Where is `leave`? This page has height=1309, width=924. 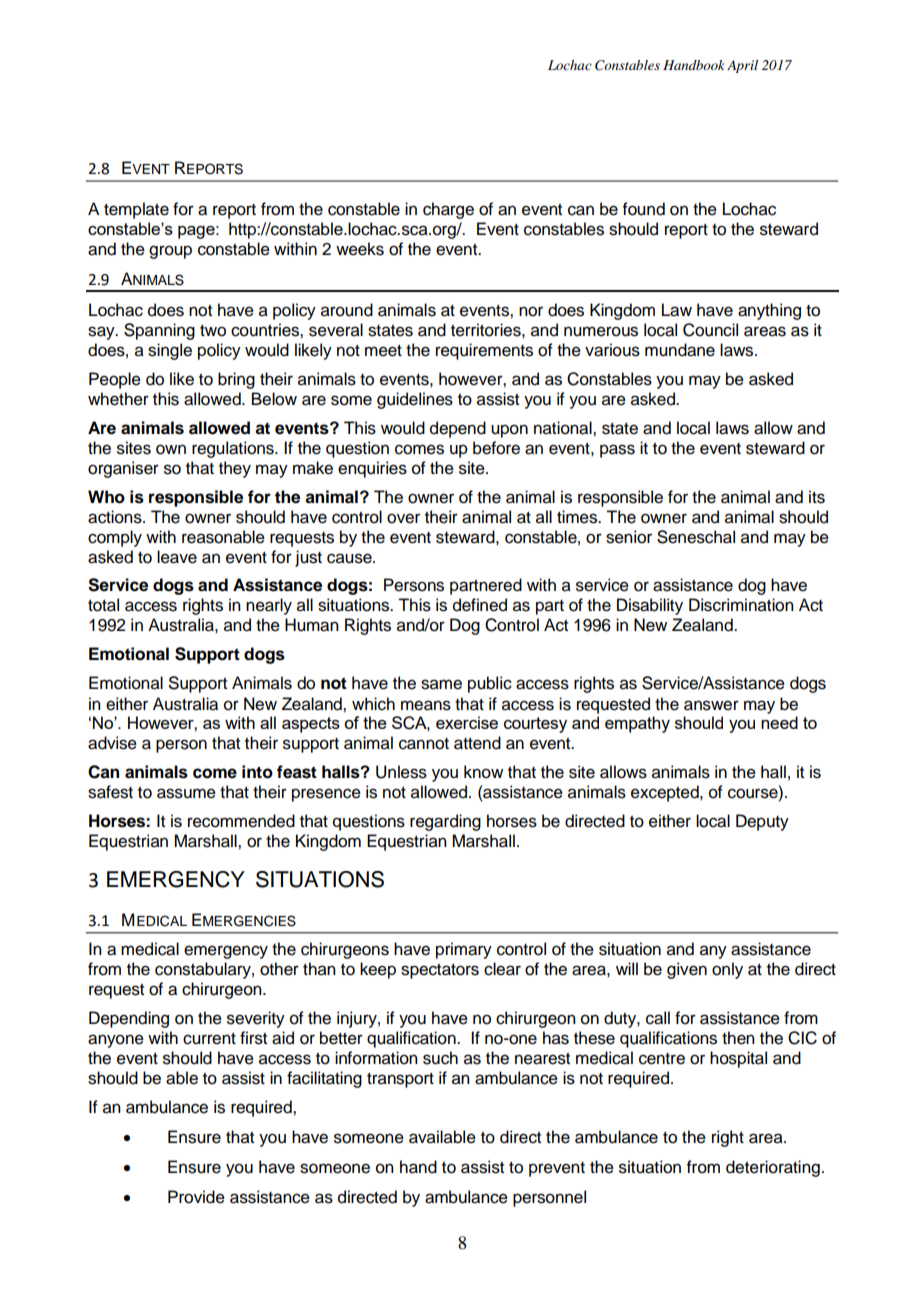 leave is located at coordinates (177, 557).
